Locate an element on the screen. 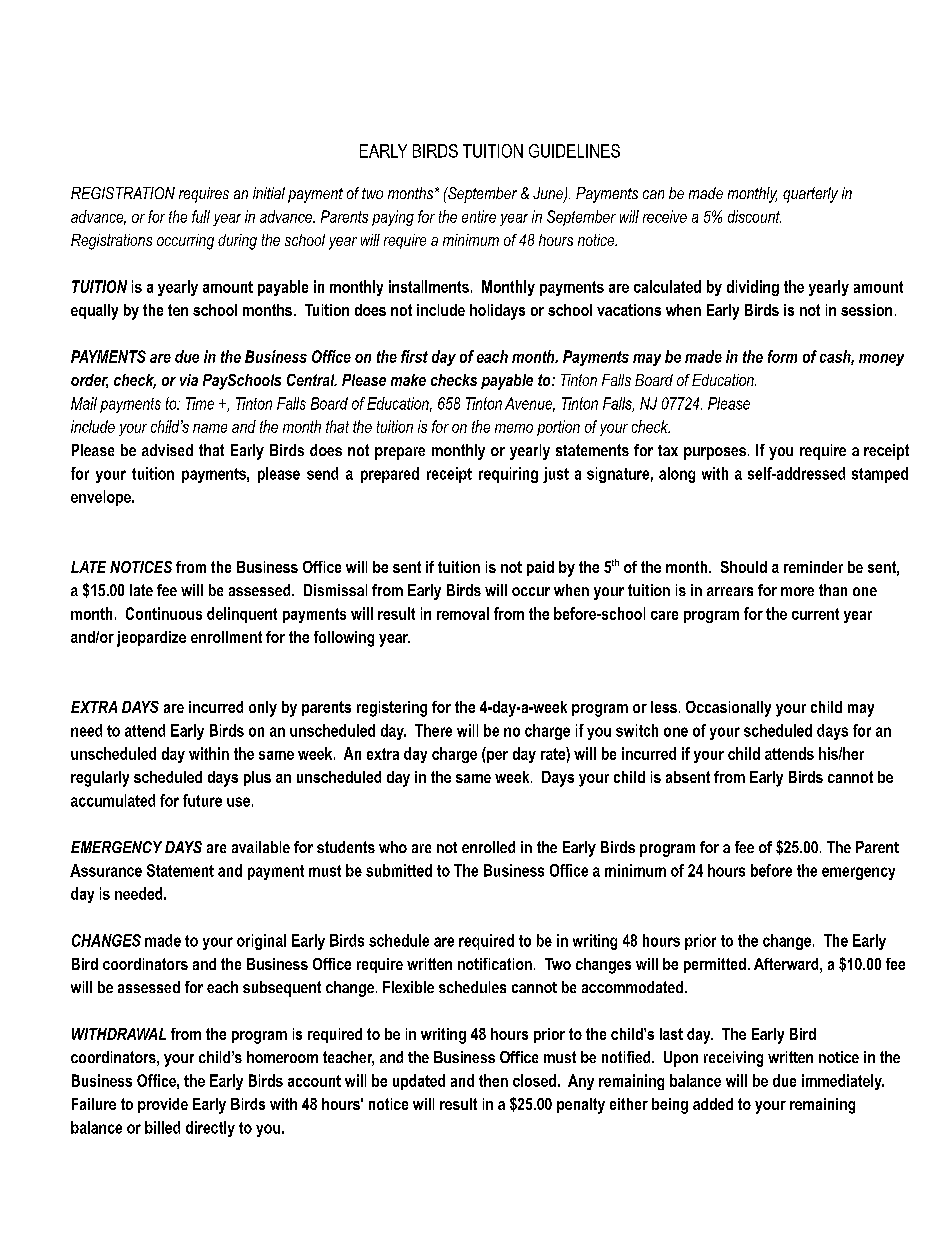 This screenshot has height=1233, width=952. requiring is located at coordinates (508, 475).
